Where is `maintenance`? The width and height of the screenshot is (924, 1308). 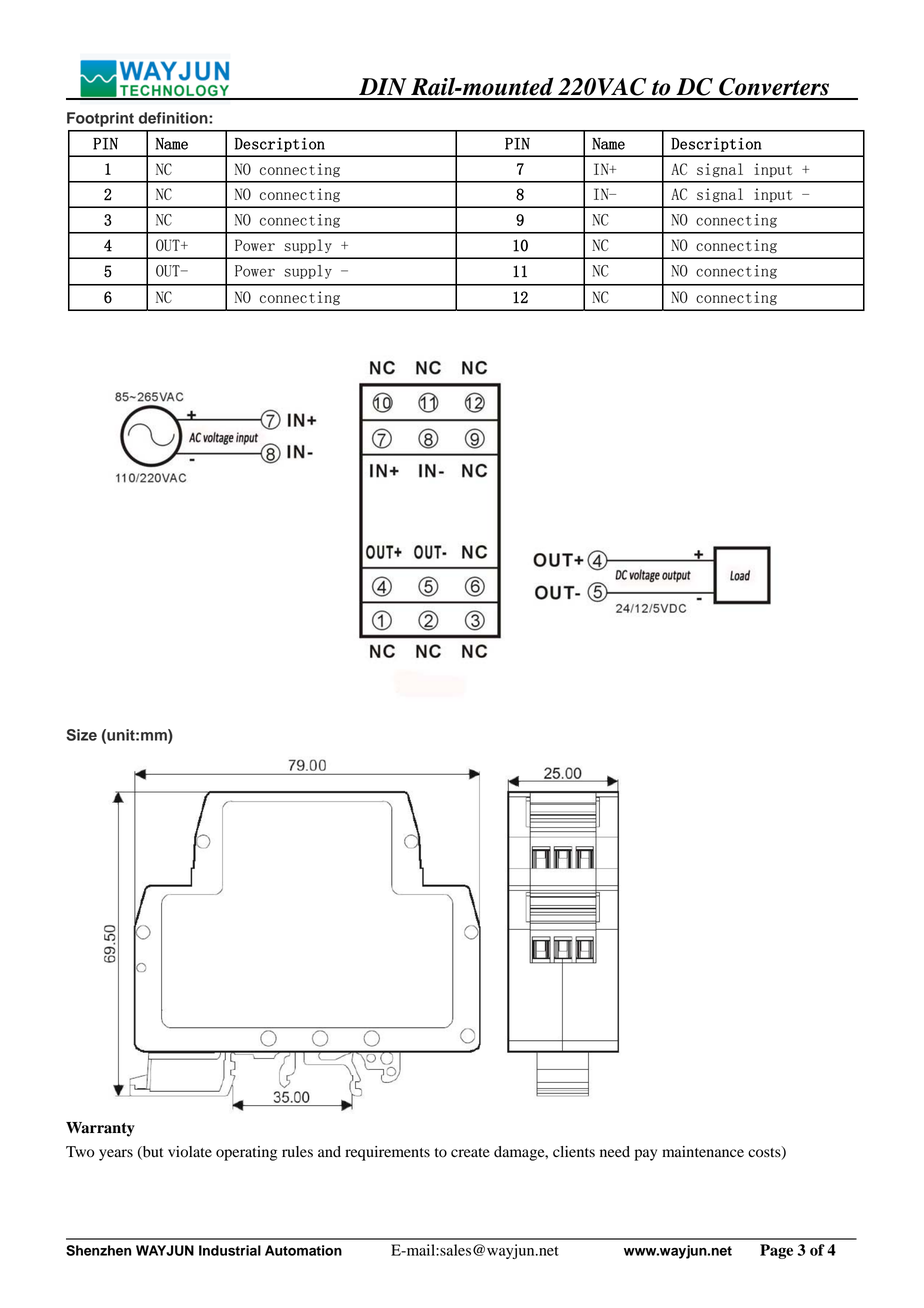 maintenance is located at coordinates (703, 1152).
